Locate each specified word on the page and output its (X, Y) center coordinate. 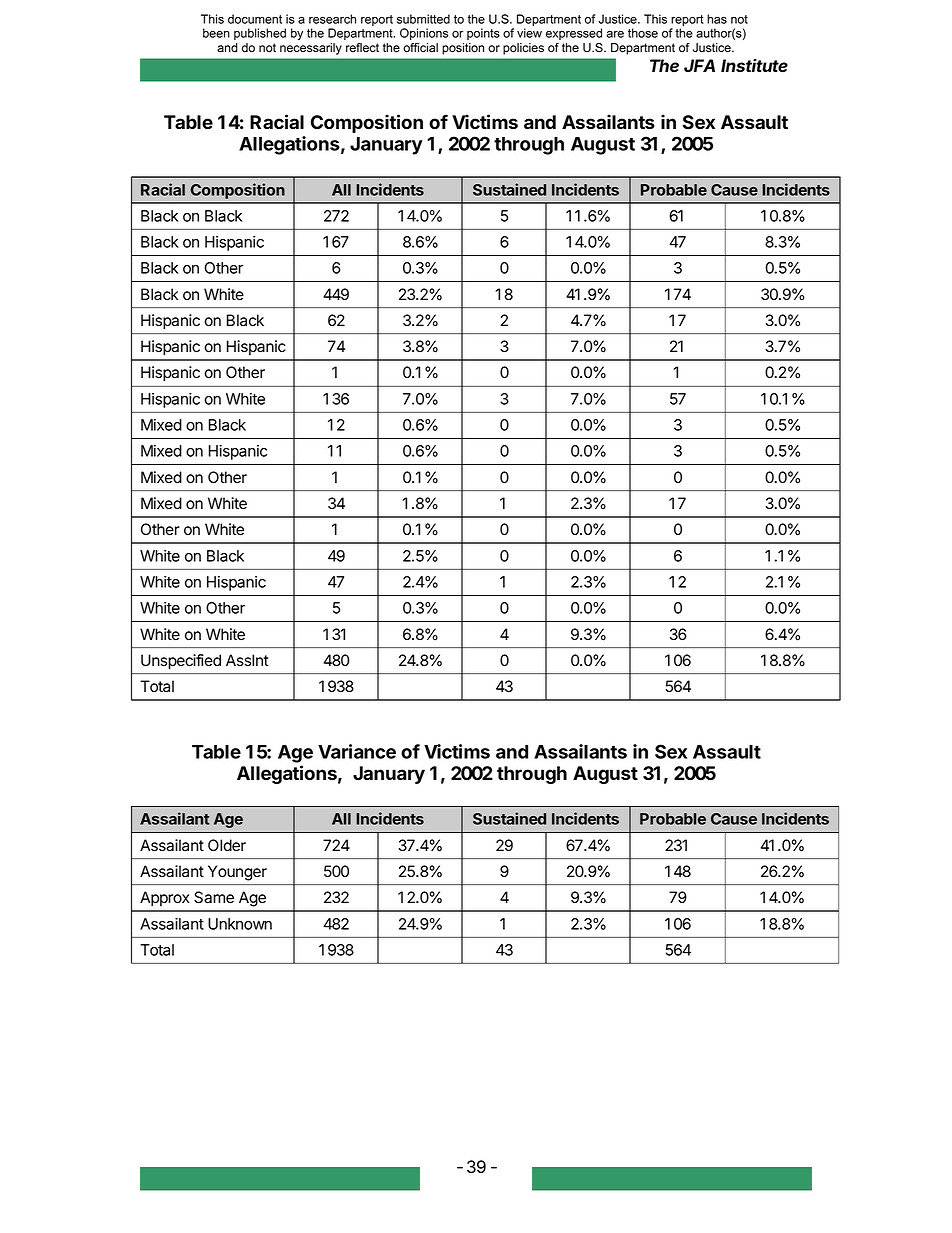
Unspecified (181, 662)
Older (227, 845)
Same (214, 897)
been (216, 33)
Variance (357, 751)
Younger (237, 873)
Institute (754, 66)
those (643, 33)
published (260, 34)
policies (523, 49)
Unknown (240, 924)
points (483, 34)
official (420, 48)
